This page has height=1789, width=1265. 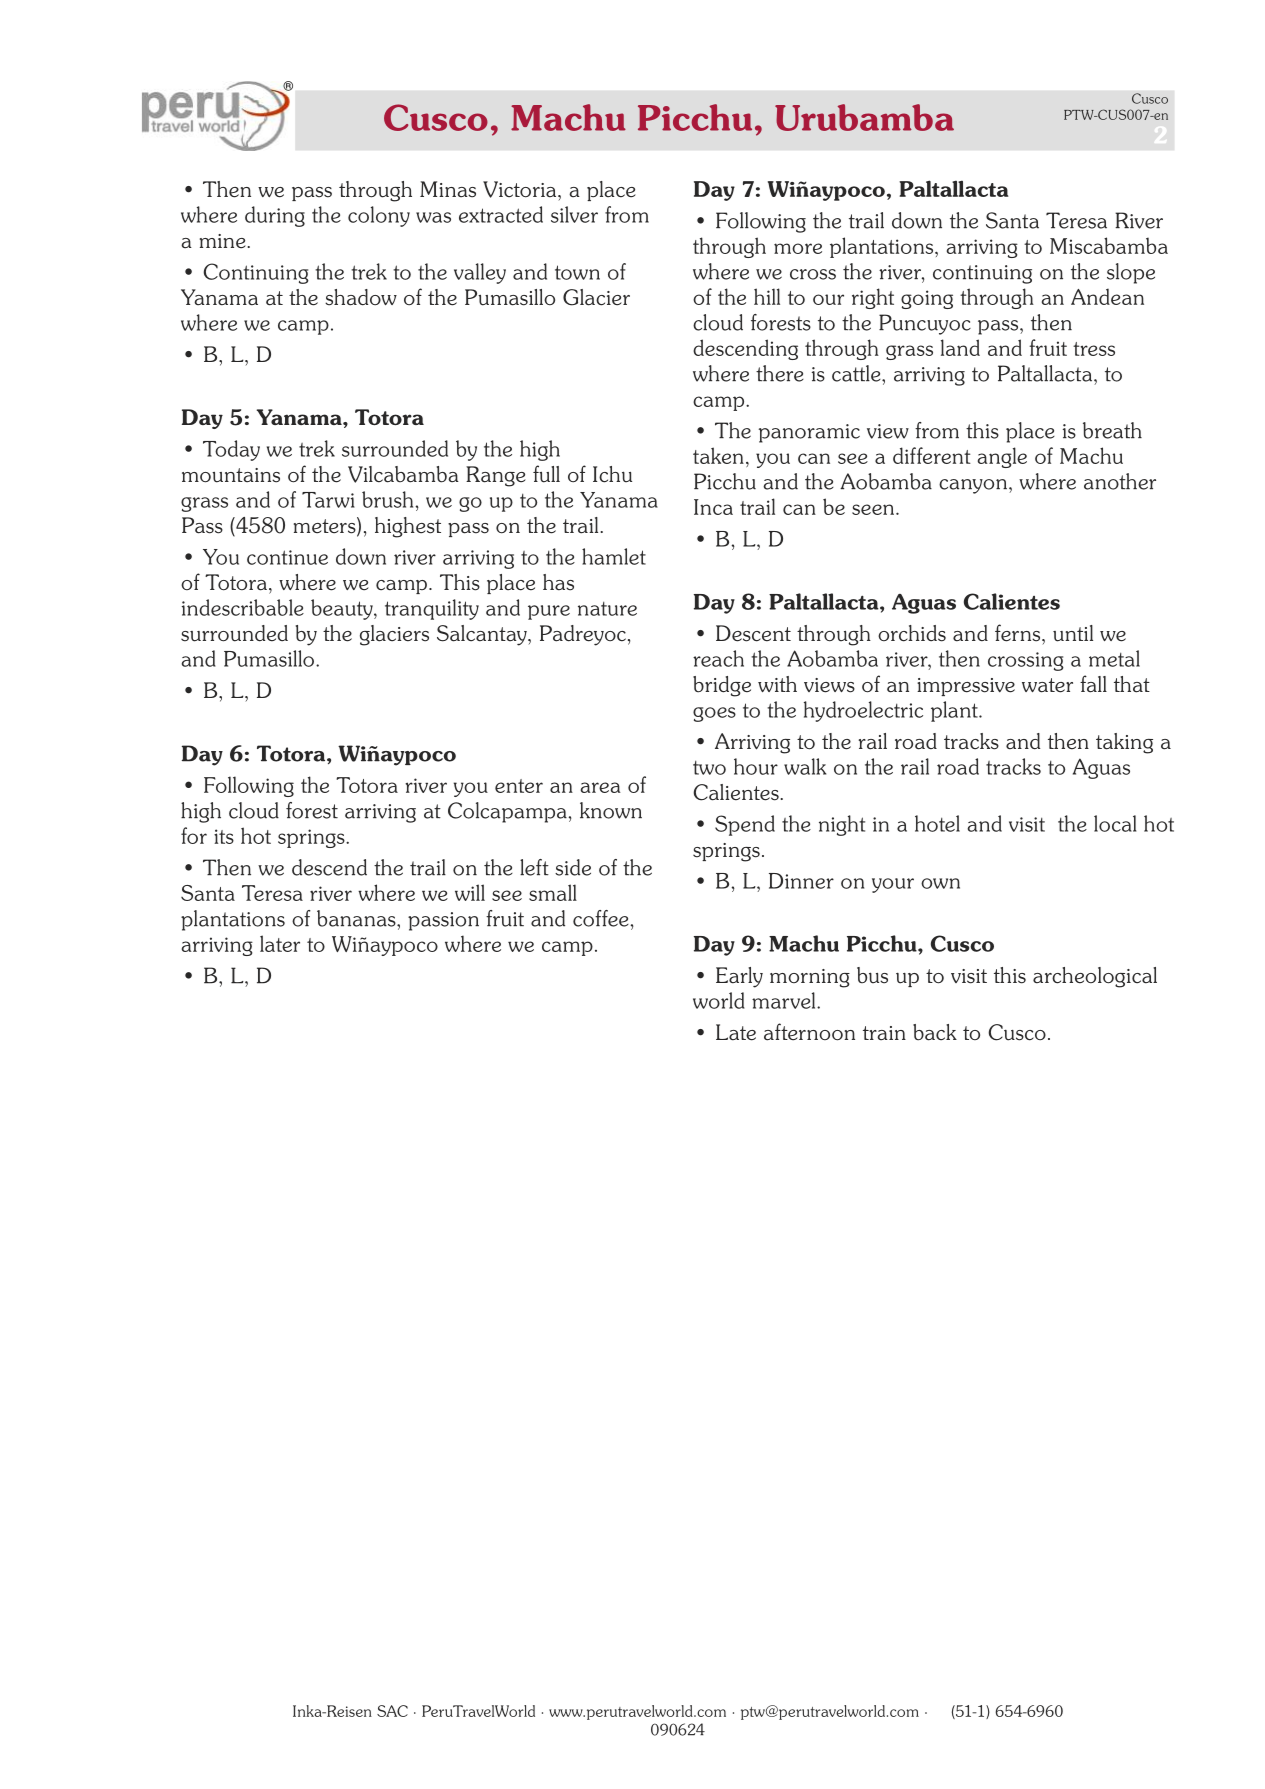 I want to click on archeological, so click(x=1095, y=977).
